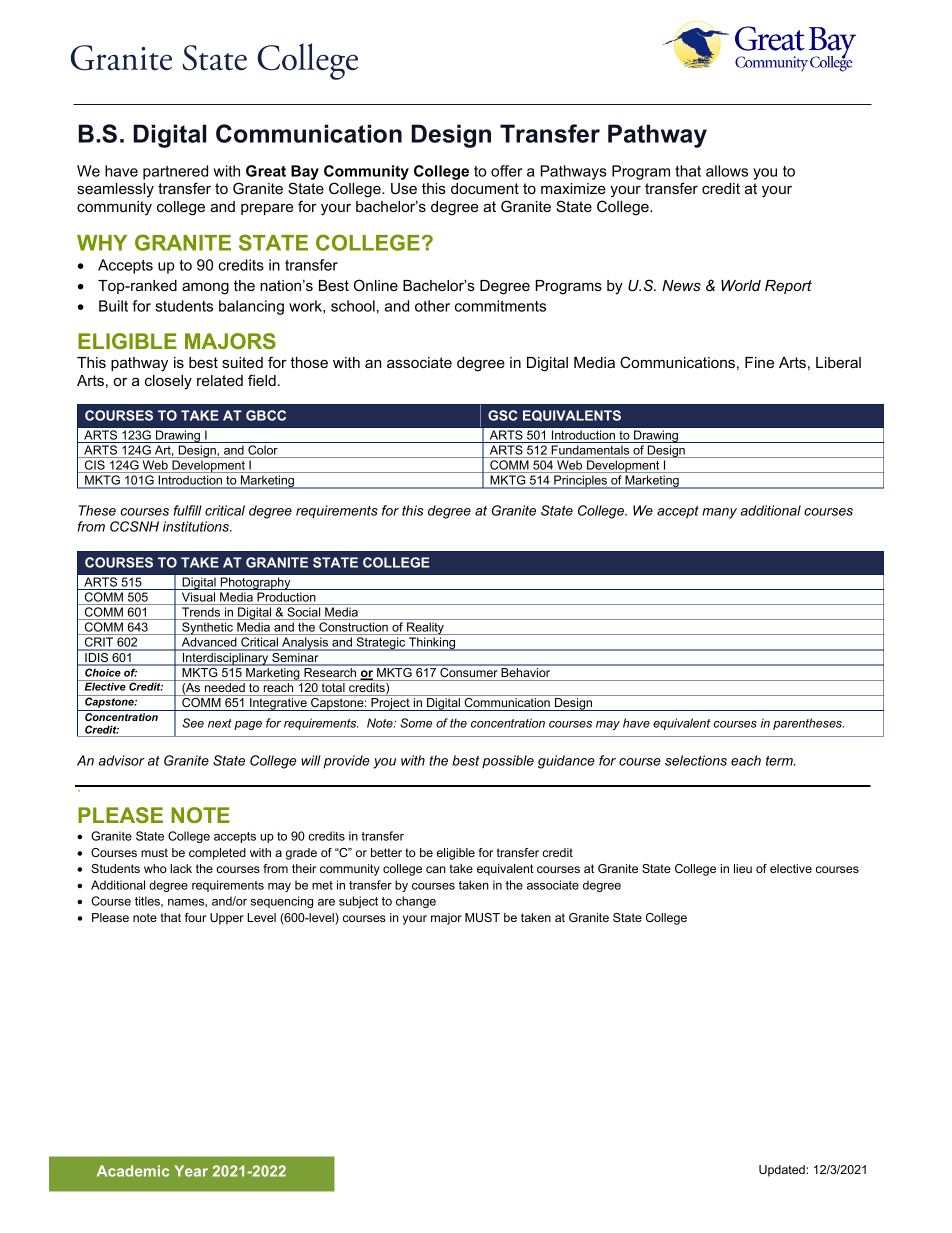  Describe the element at coordinates (195, 917) in the screenshot. I see `four` at that location.
